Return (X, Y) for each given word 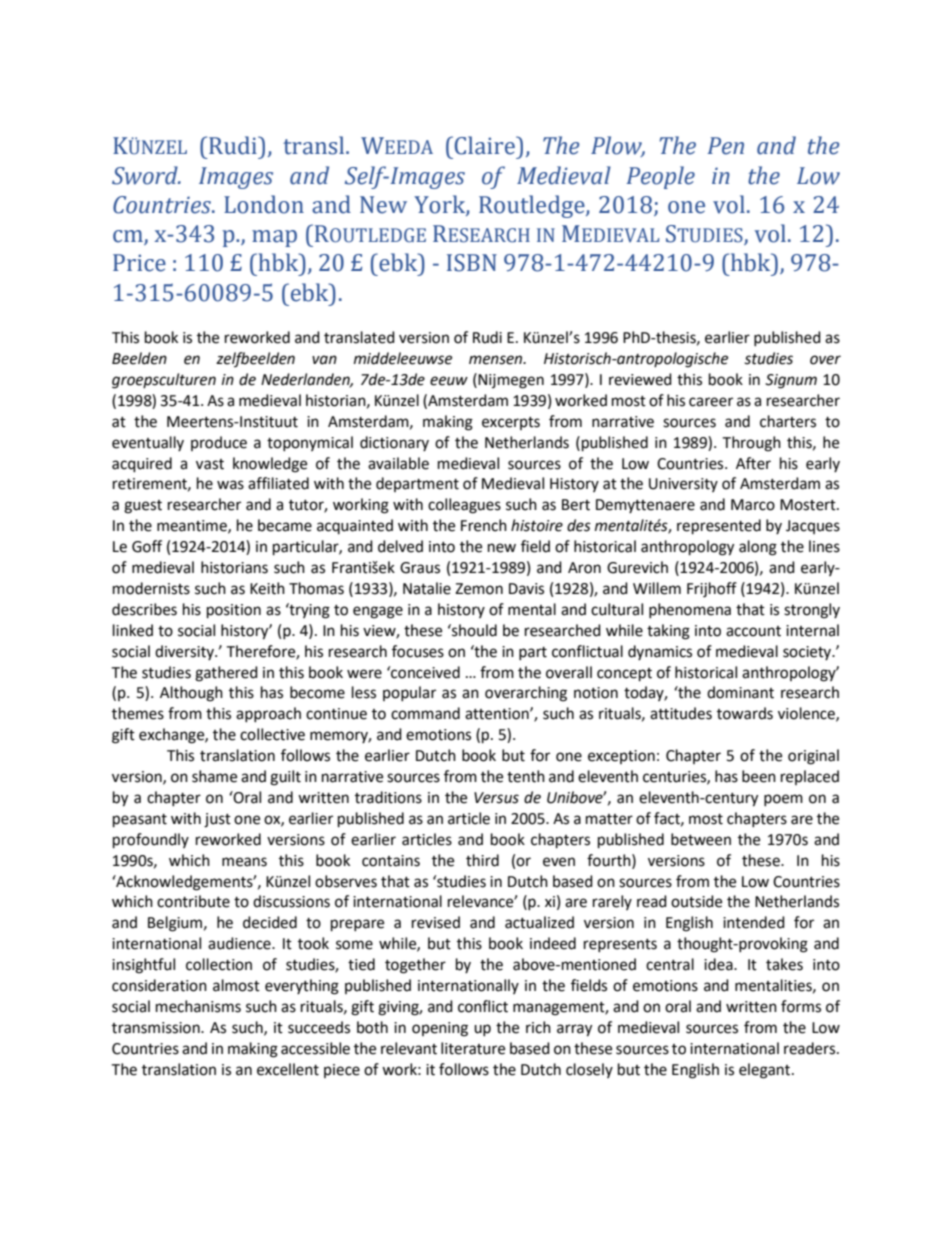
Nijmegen (511, 381)
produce (219, 443)
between (701, 839)
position (234, 611)
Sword (146, 175)
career (711, 402)
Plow (618, 146)
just (217, 820)
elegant (766, 1071)
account (753, 631)
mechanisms (198, 1006)
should (473, 630)
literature (473, 1048)
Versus (496, 798)
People (660, 177)
